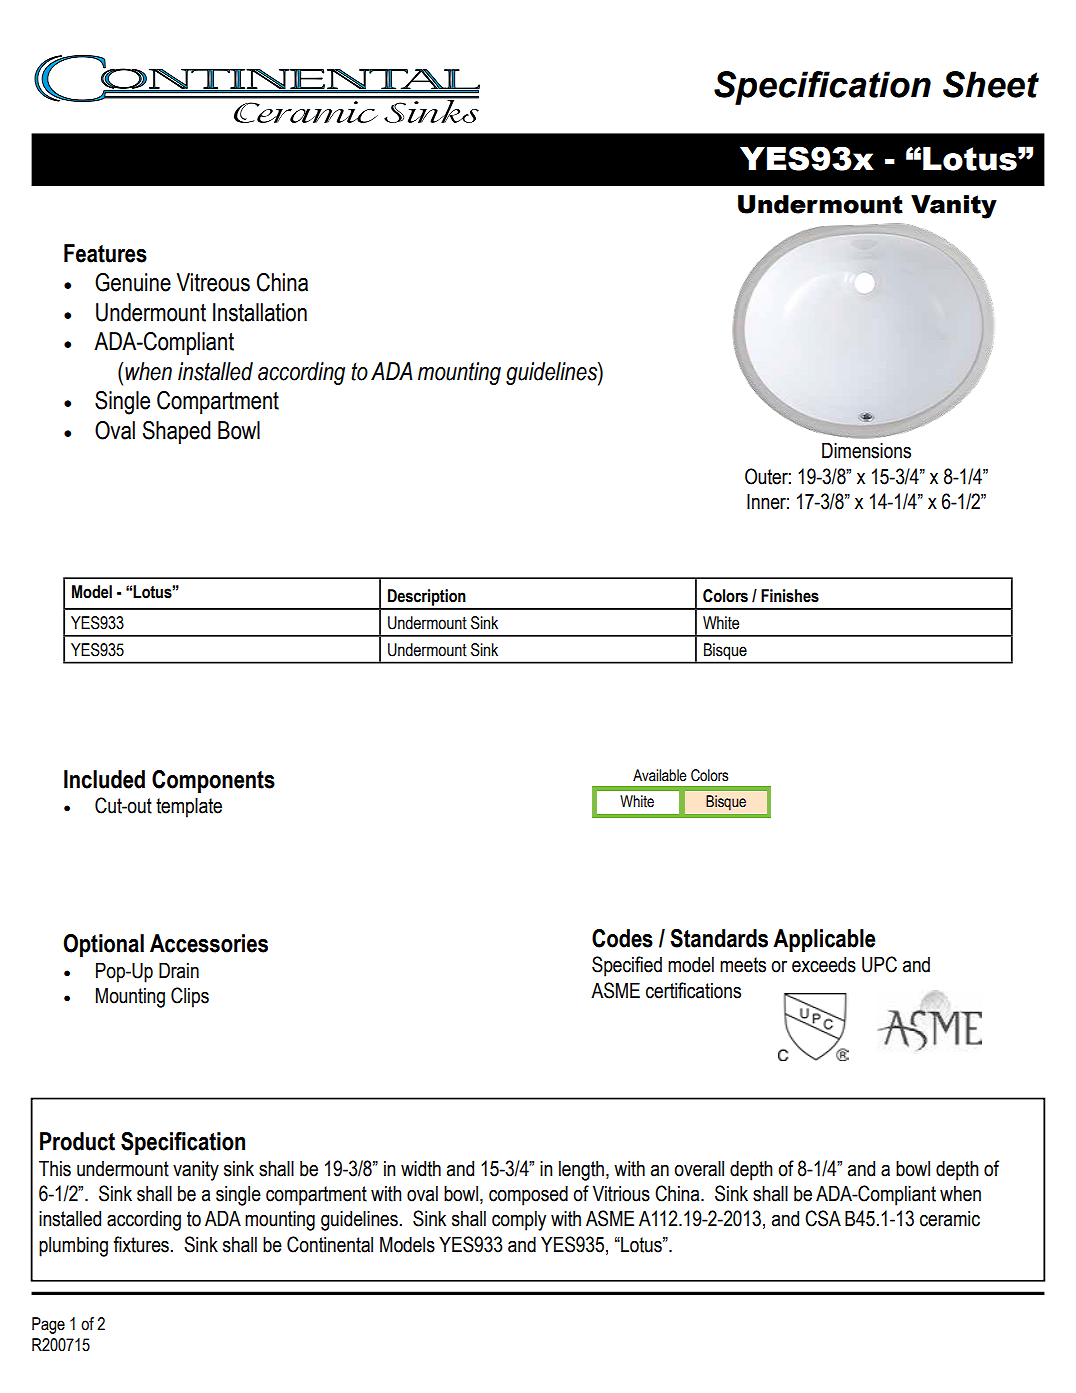 This screenshot has width=1076, height=1393. What do you see at coordinates (104, 779) in the screenshot?
I see `Included` at bounding box center [104, 779].
